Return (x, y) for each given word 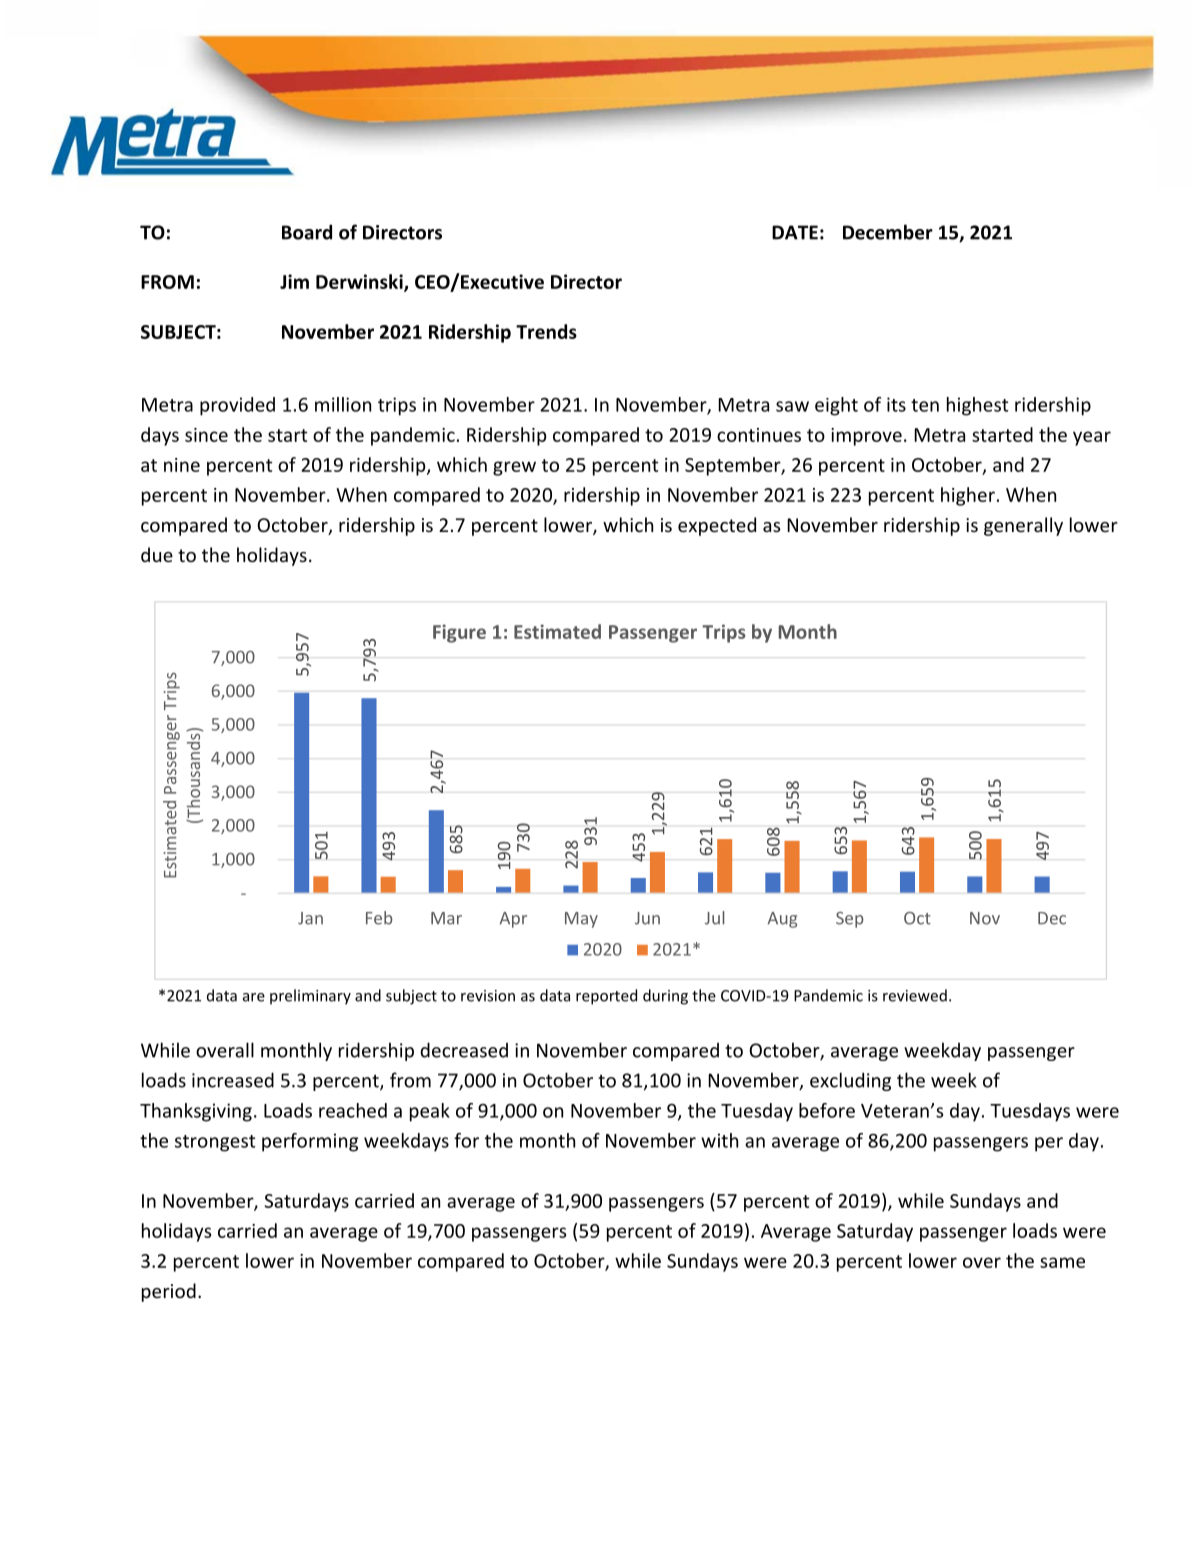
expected (717, 526)
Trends (546, 331)
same (1062, 1262)
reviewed (915, 995)
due (157, 554)
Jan (310, 918)
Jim (294, 281)
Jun (647, 918)
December (888, 232)
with (719, 1140)
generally (1023, 526)
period (169, 1292)
